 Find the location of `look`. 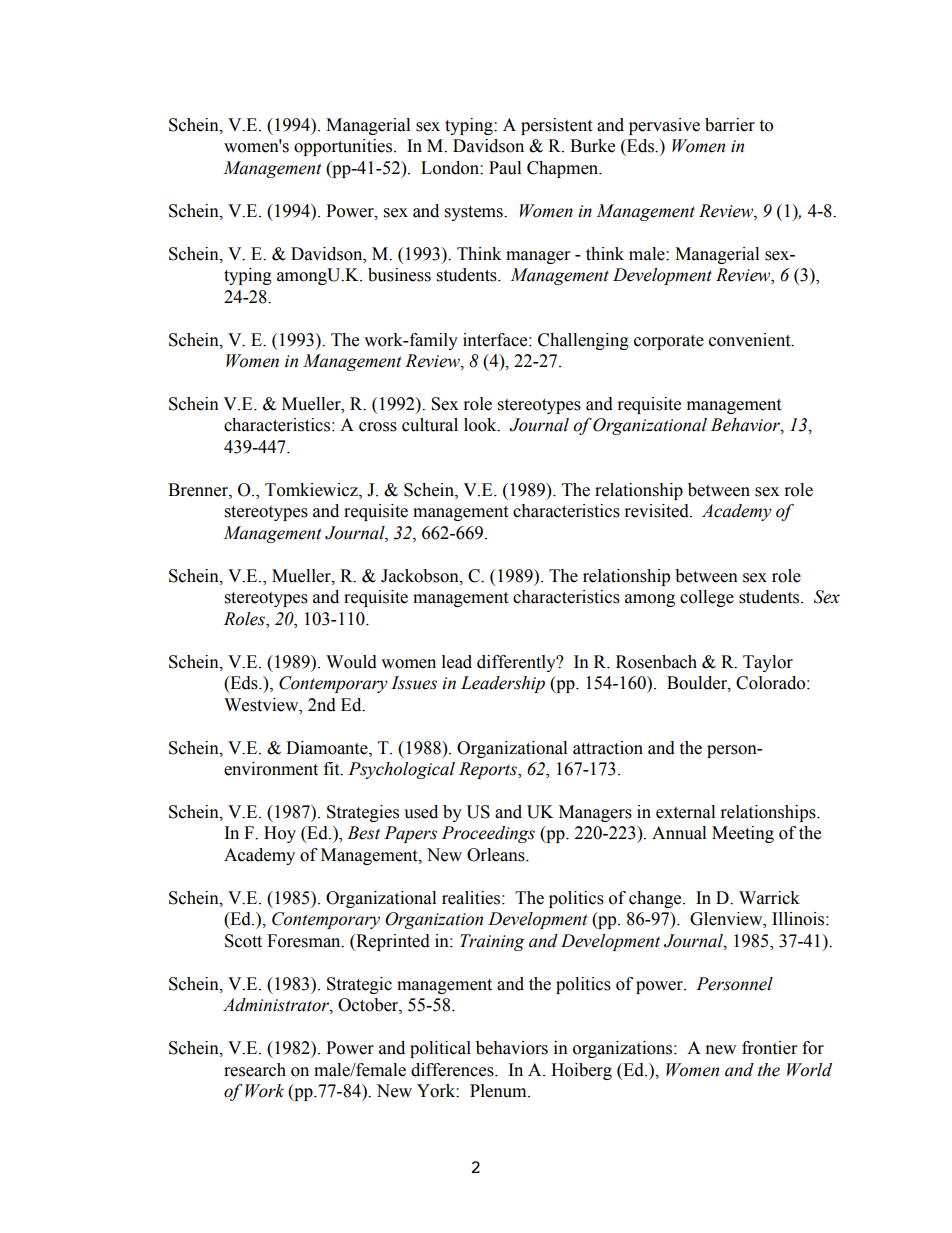

look is located at coordinates (481, 425).
